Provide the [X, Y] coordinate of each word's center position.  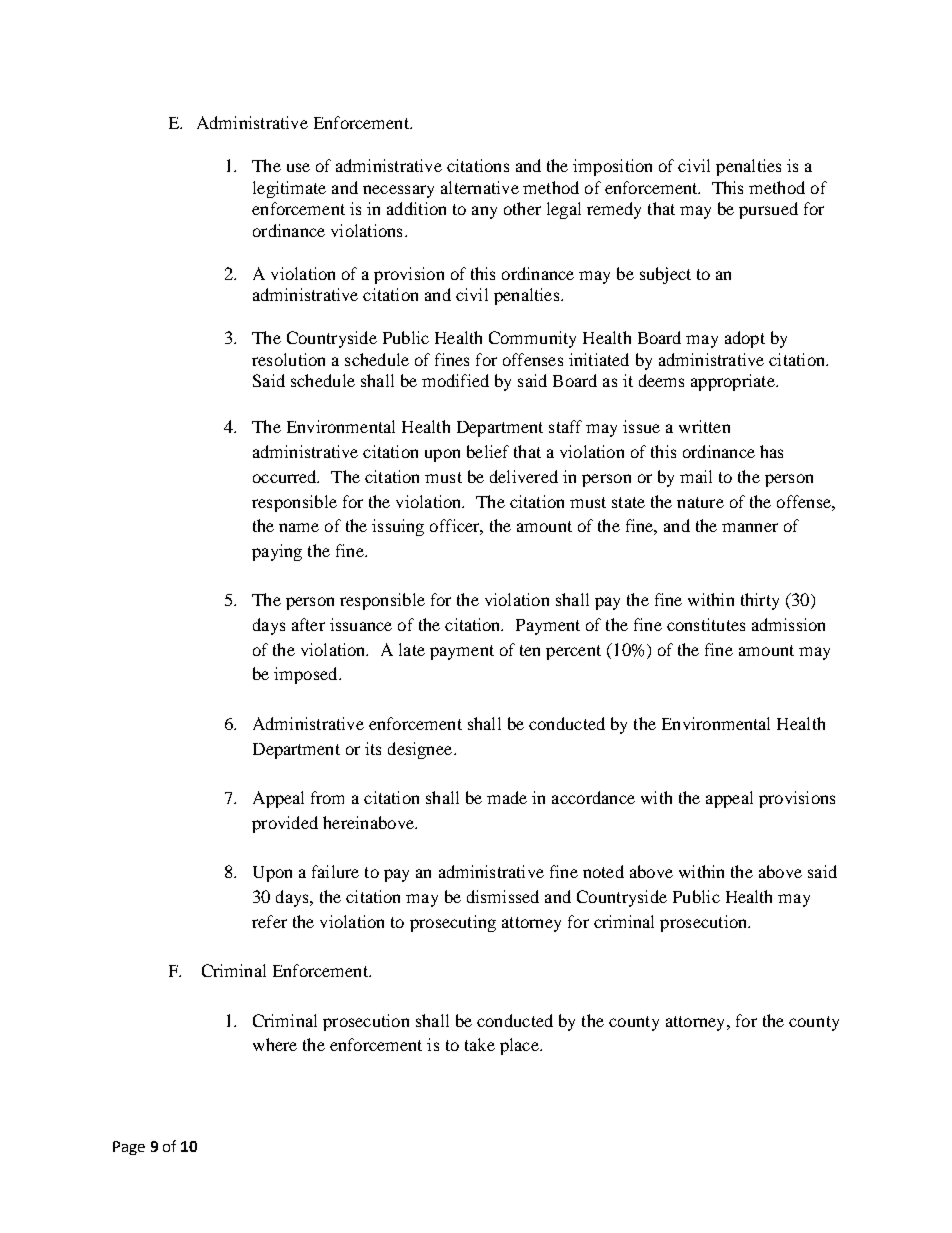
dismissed [503, 896]
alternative [480, 187]
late [412, 649]
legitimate [289, 189]
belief [488, 451]
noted [603, 871]
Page [129, 1148]
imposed [307, 675]
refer [269, 921]
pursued [768, 210]
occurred [286, 476]
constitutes [706, 624]
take [480, 1044]
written [704, 426]
